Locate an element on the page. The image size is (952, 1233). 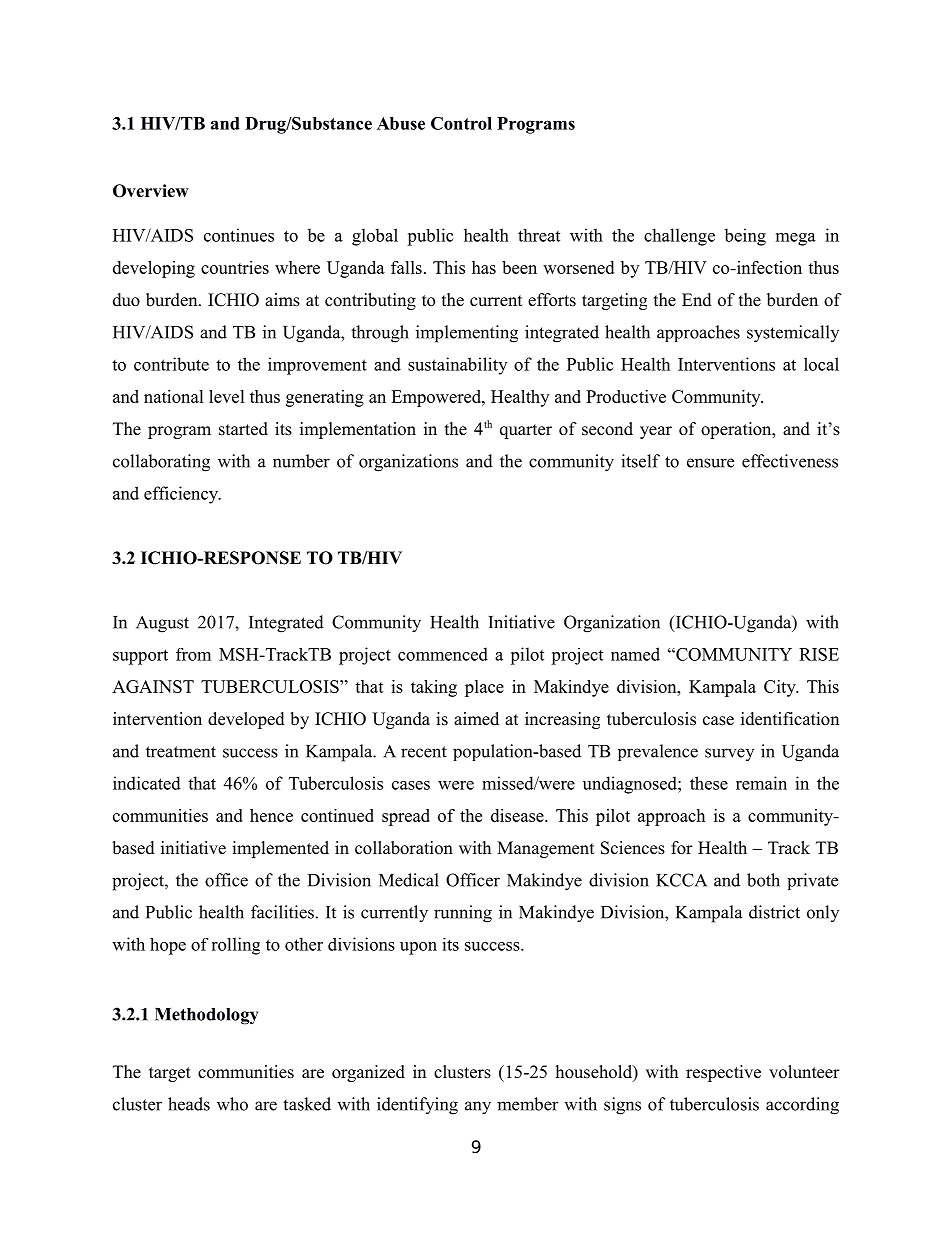
Control is located at coordinates (461, 123).
